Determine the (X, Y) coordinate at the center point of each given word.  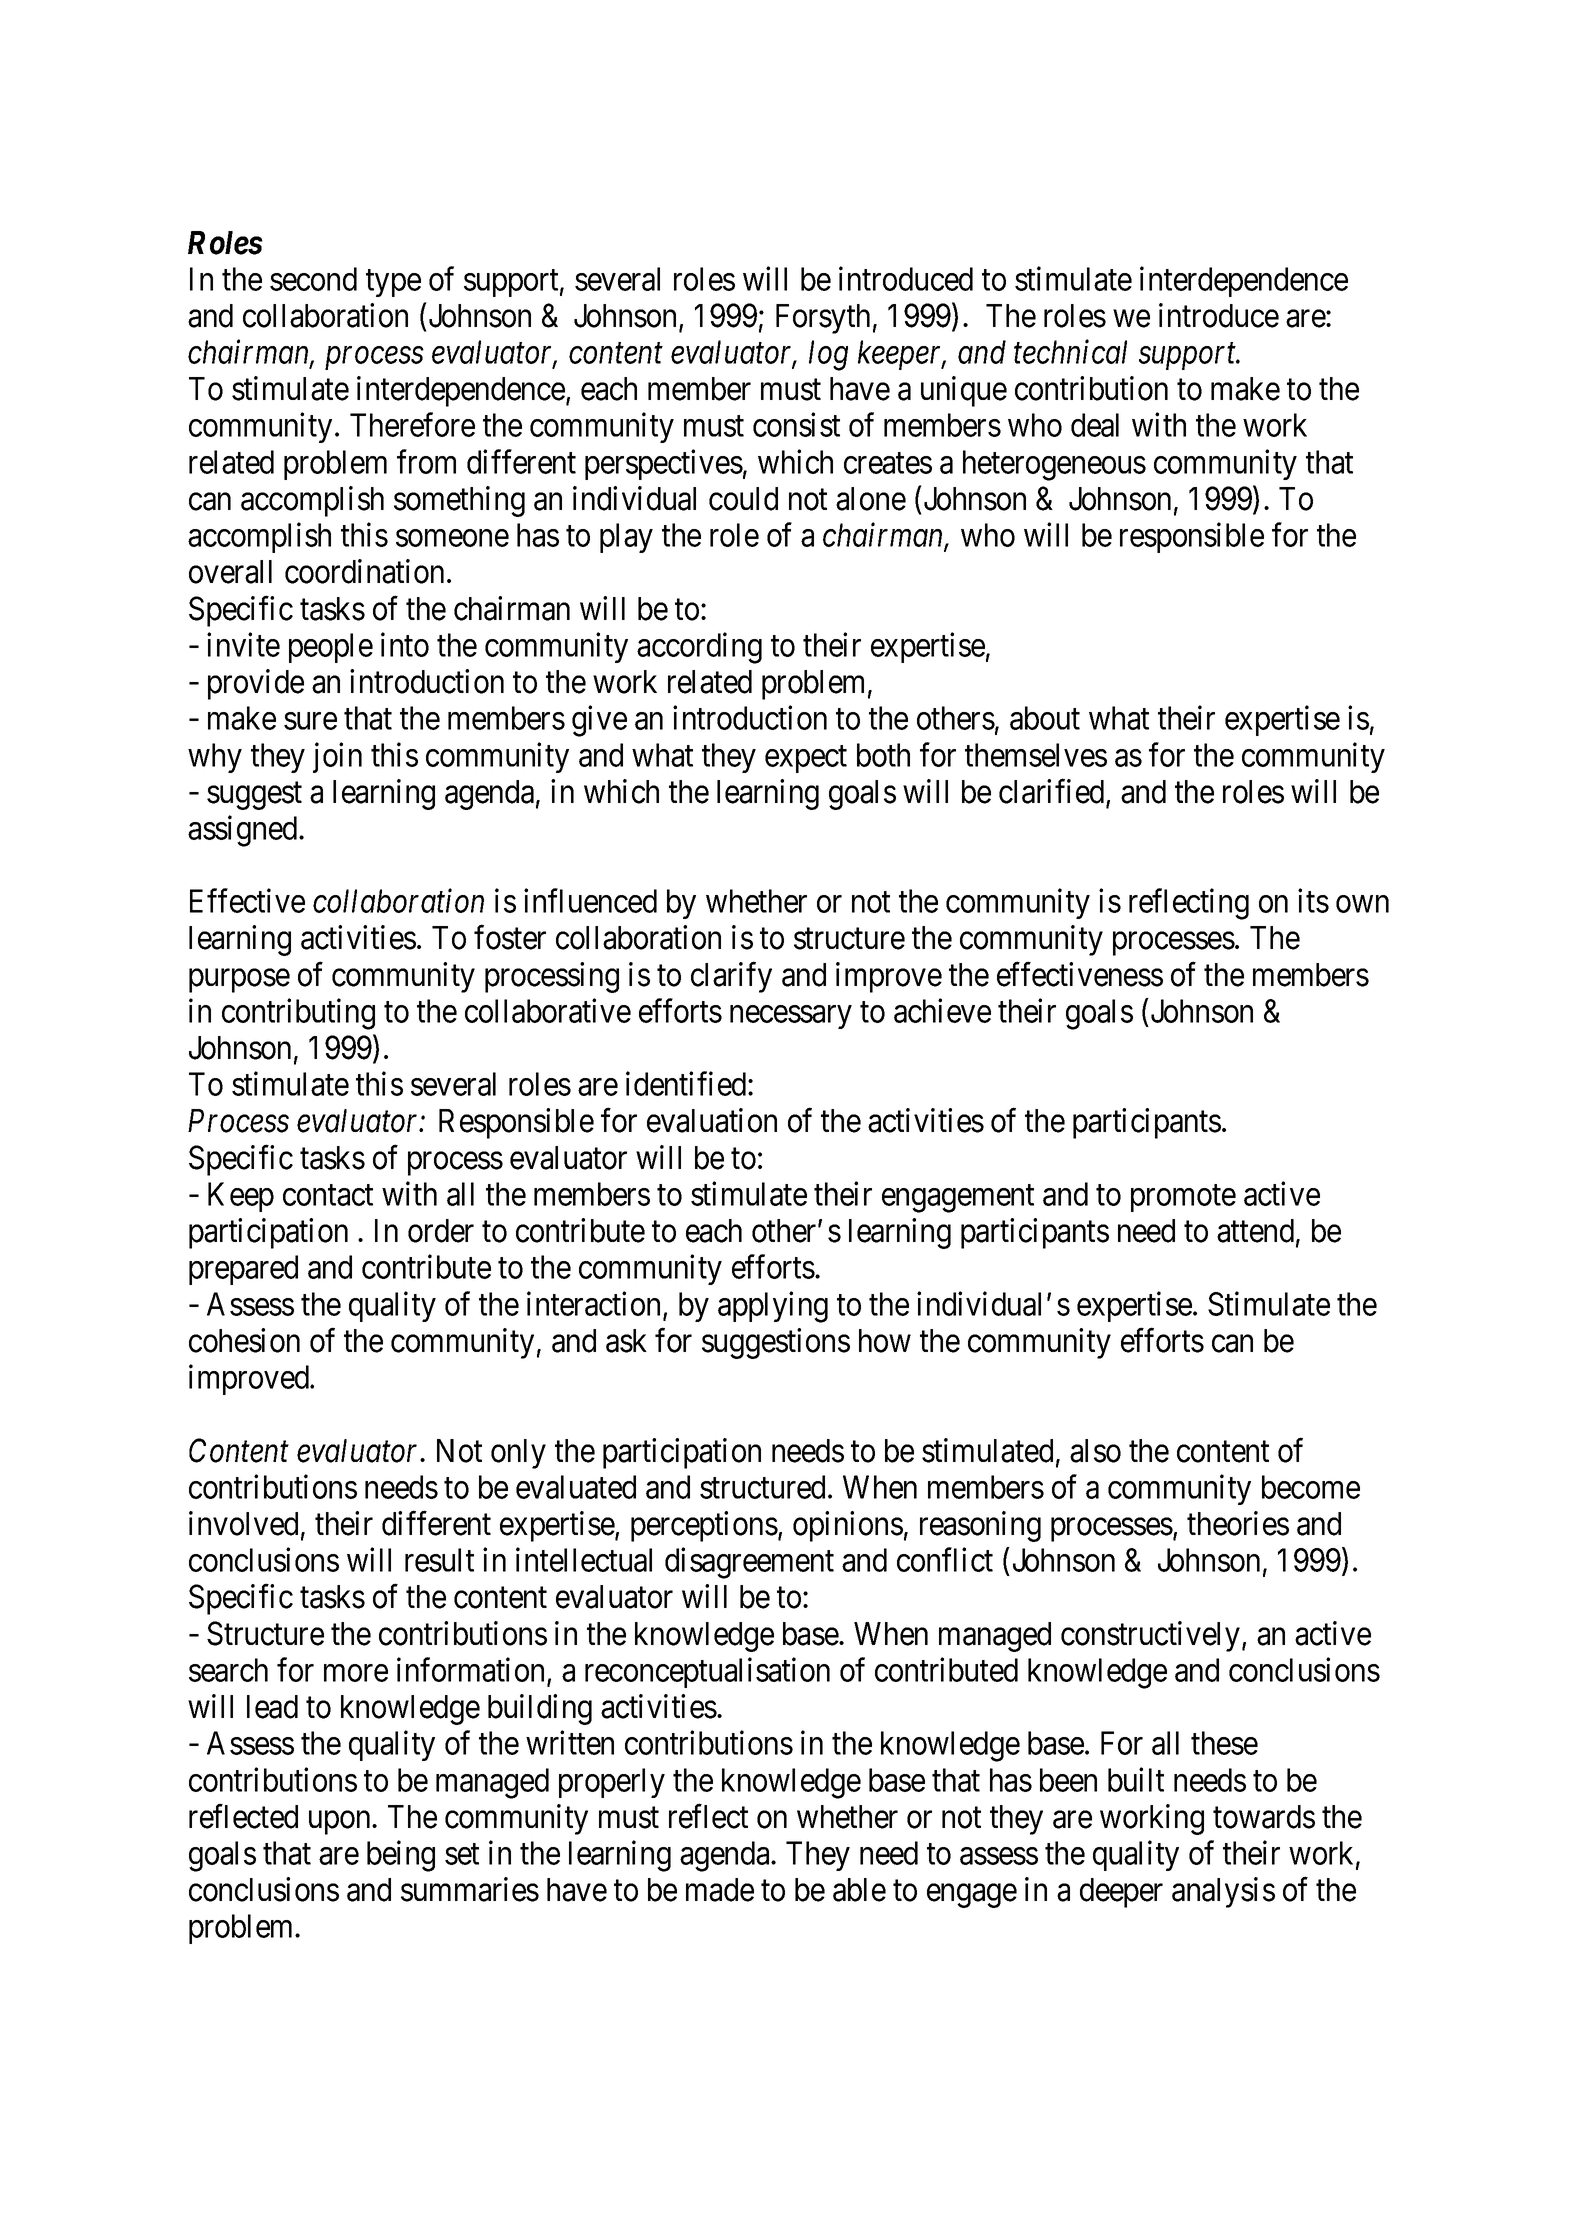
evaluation (712, 1120)
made (720, 1890)
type (393, 283)
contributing (298, 1014)
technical (1070, 352)
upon (341, 1823)
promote (1183, 1198)
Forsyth (823, 319)
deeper (1121, 1893)
